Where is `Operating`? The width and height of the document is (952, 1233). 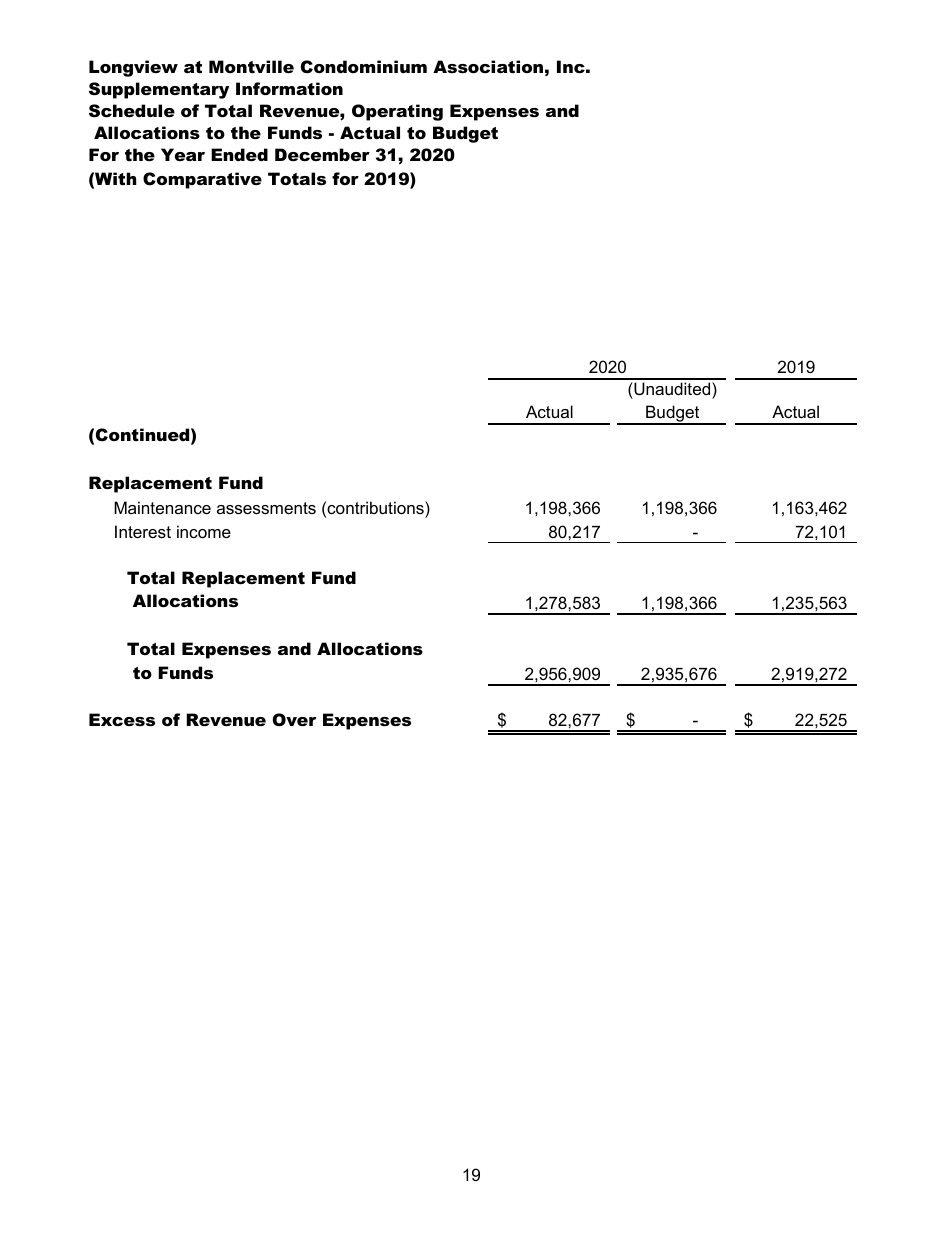 Operating is located at coordinates (397, 112).
